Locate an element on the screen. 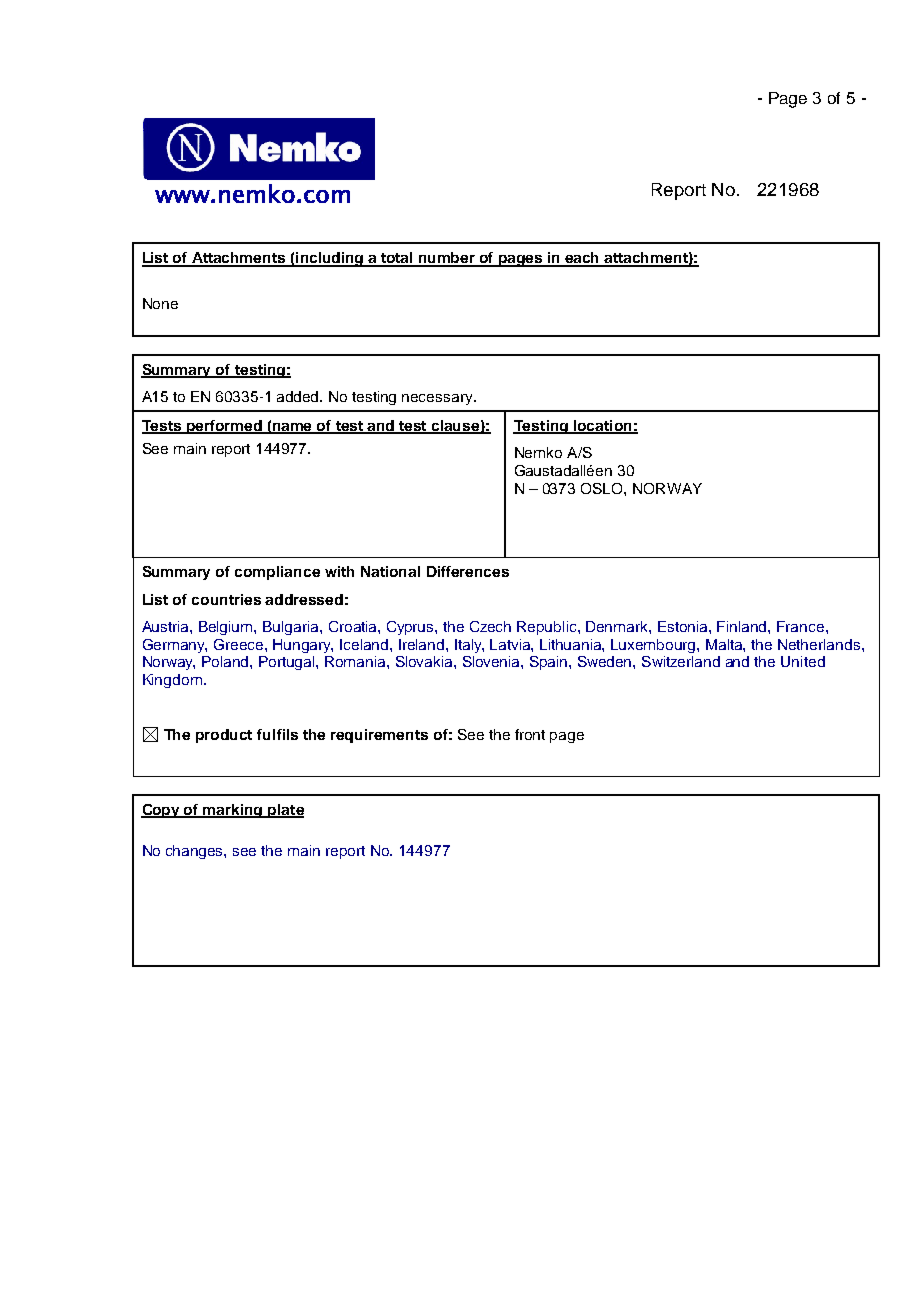 This screenshot has width=924, height=1308. location is located at coordinates (603, 426).
